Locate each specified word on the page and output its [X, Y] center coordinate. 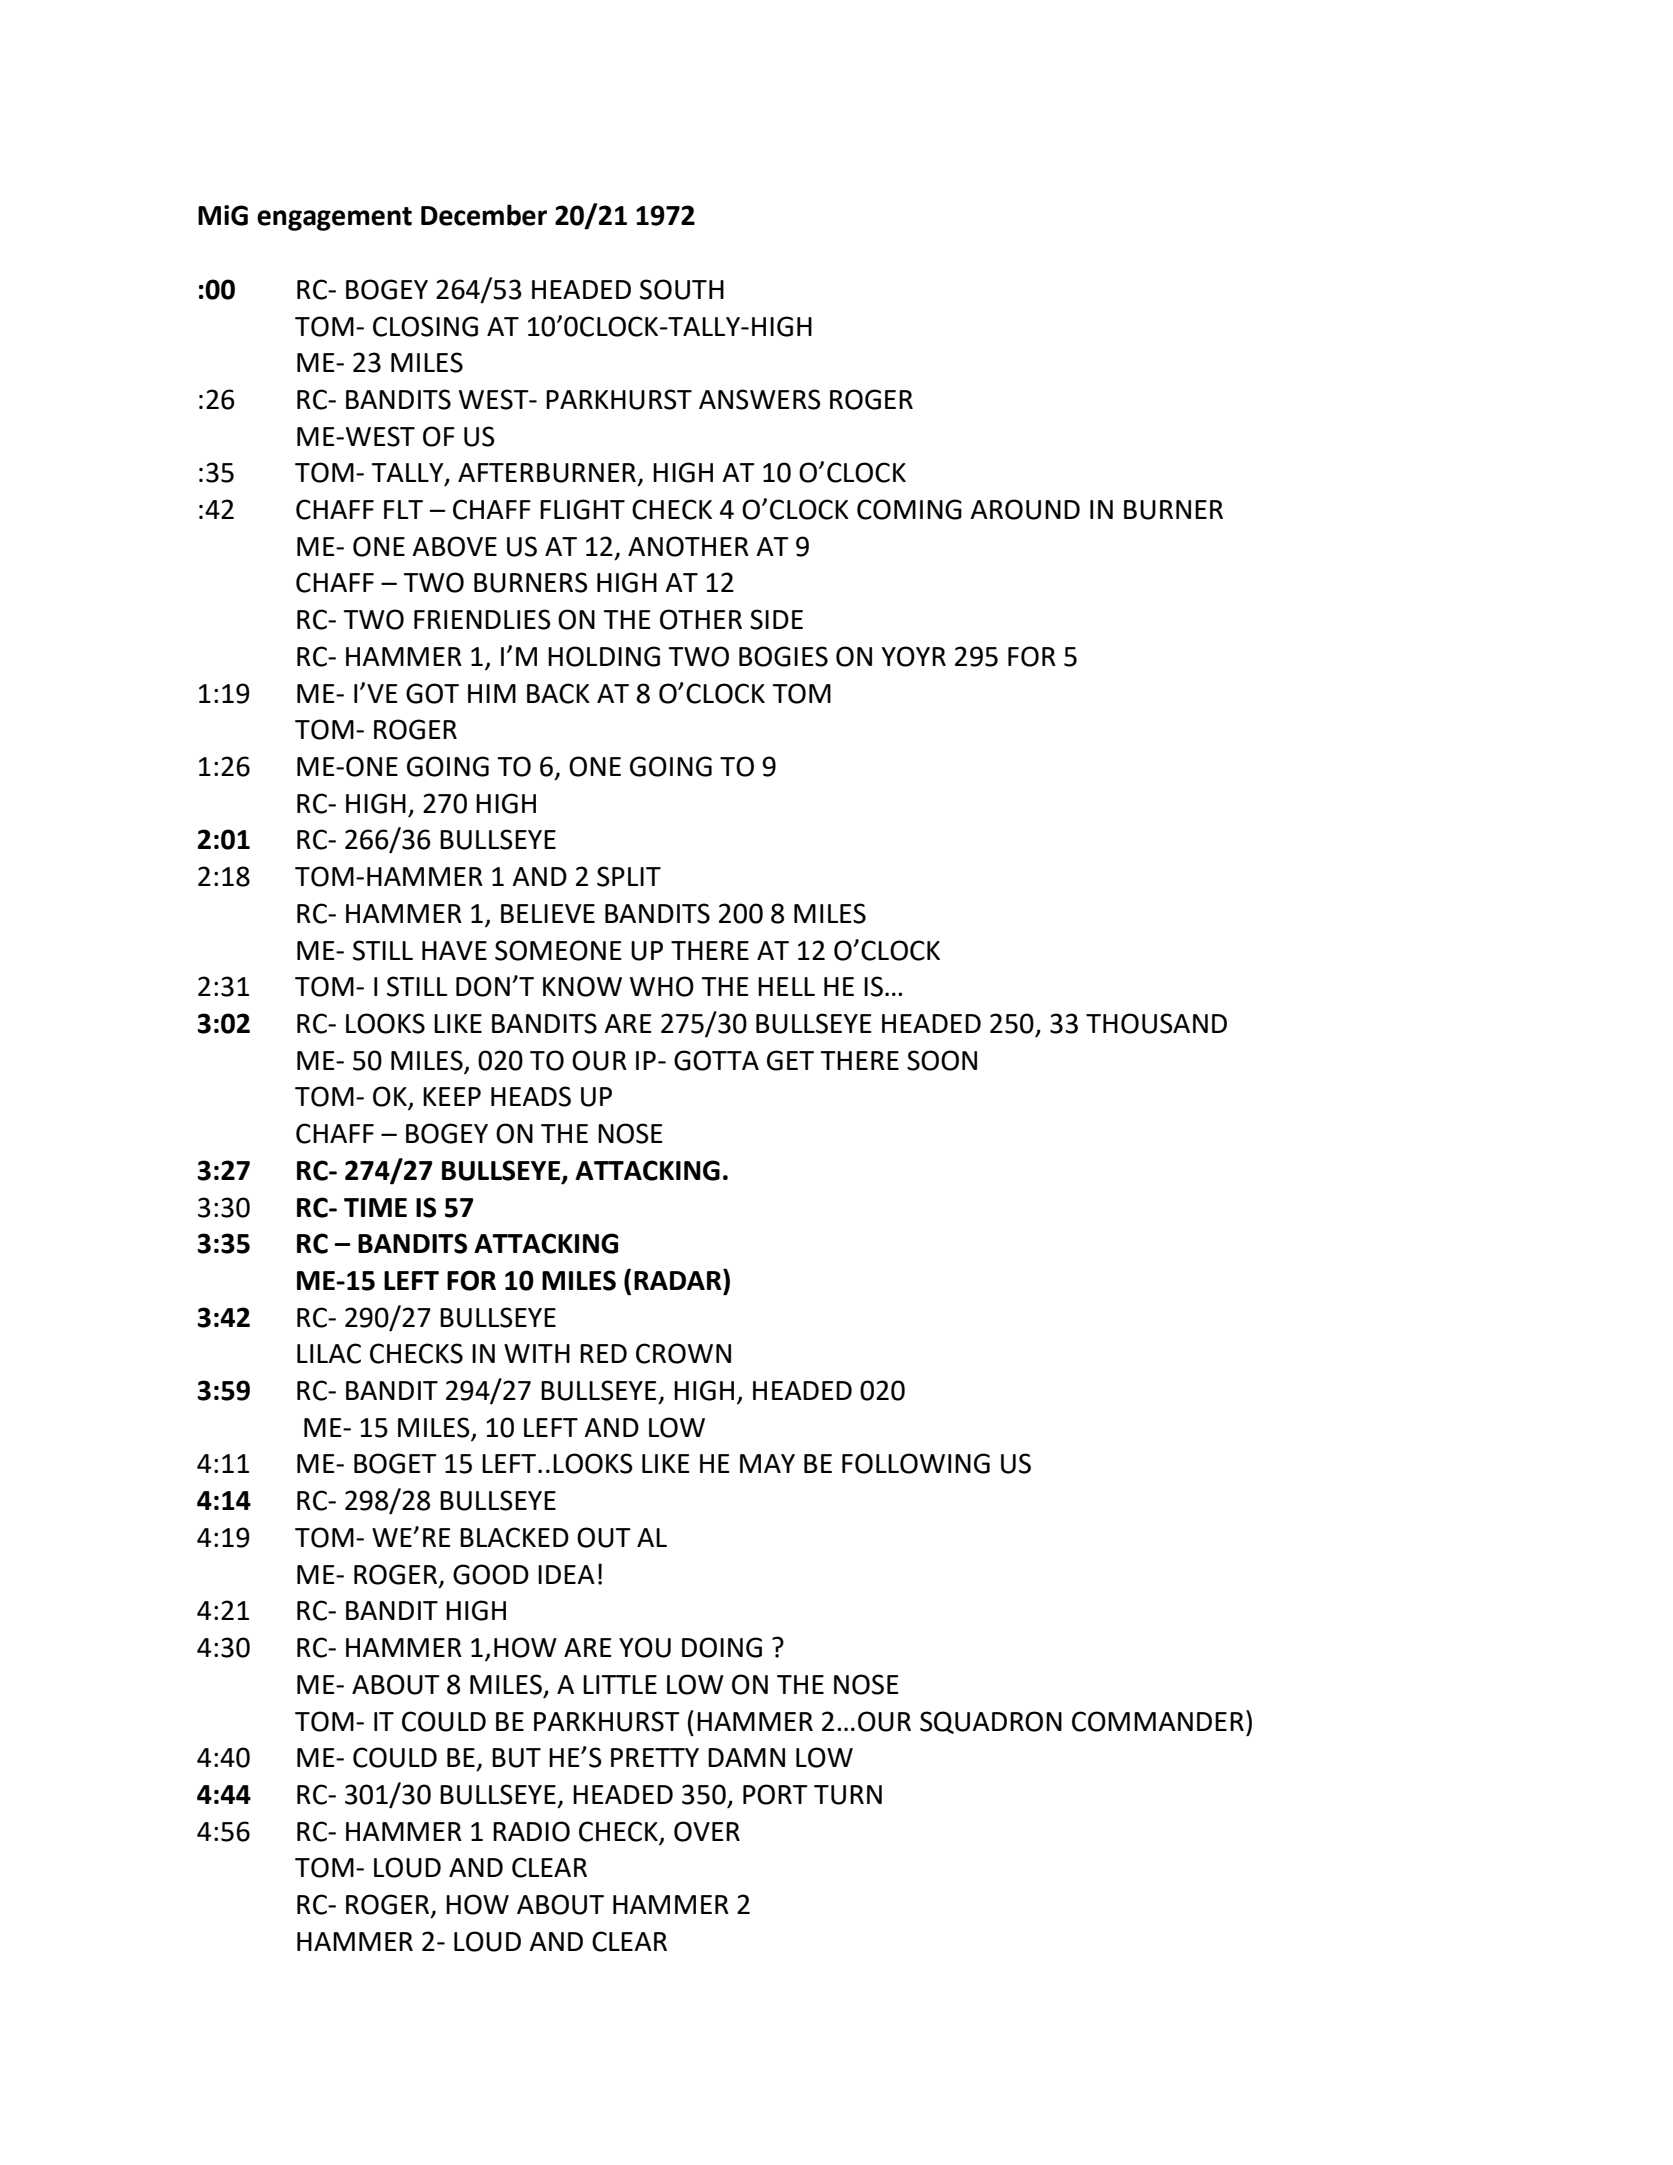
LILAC [329, 1353]
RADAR [679, 1279]
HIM [492, 693]
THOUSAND [1156, 1023]
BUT [516, 1758]
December [484, 215]
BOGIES [783, 656]
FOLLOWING [916, 1463]
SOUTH [682, 289]
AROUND [1025, 509]
